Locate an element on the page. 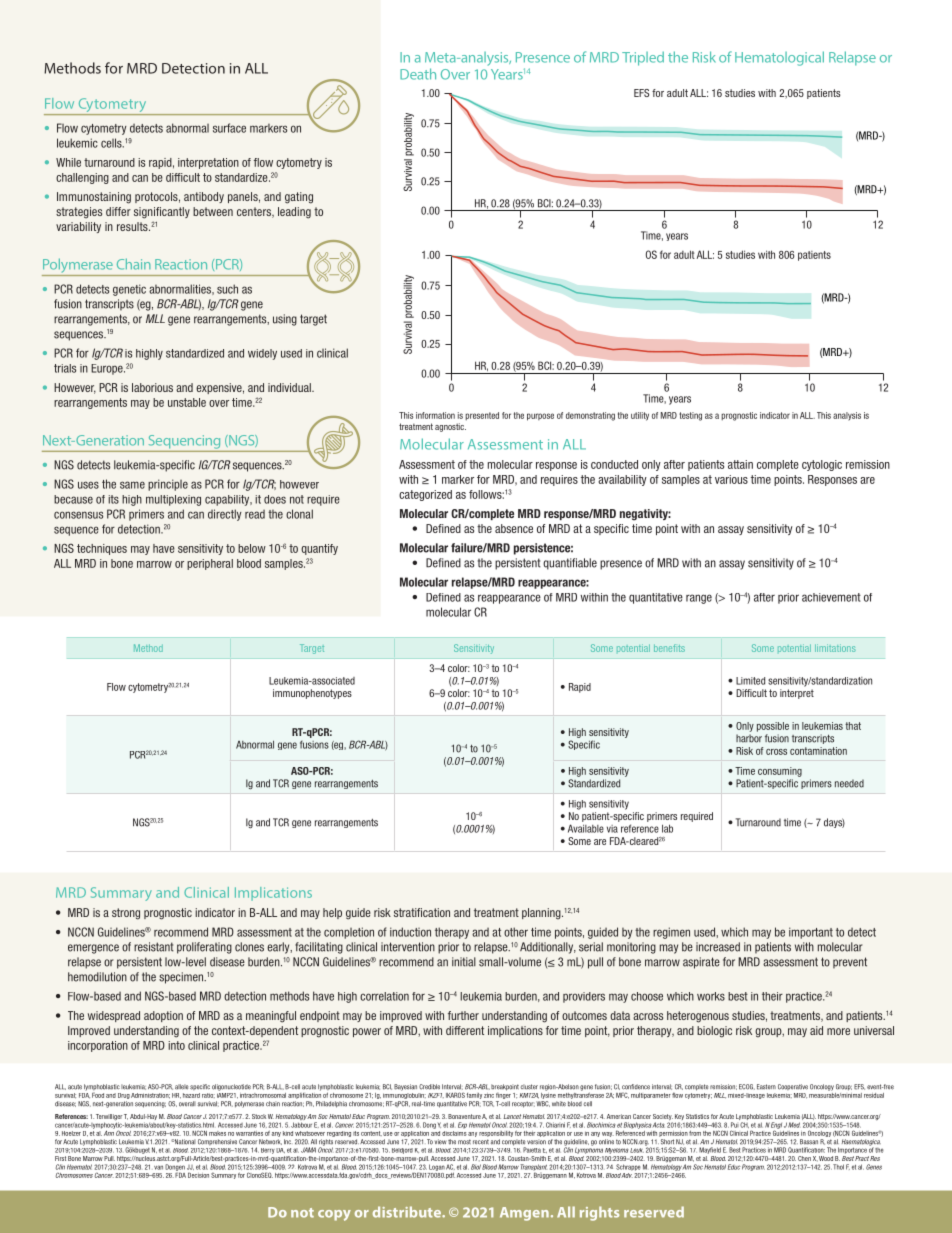 This image has width=952, height=1233. consuming is located at coordinates (780, 772).
